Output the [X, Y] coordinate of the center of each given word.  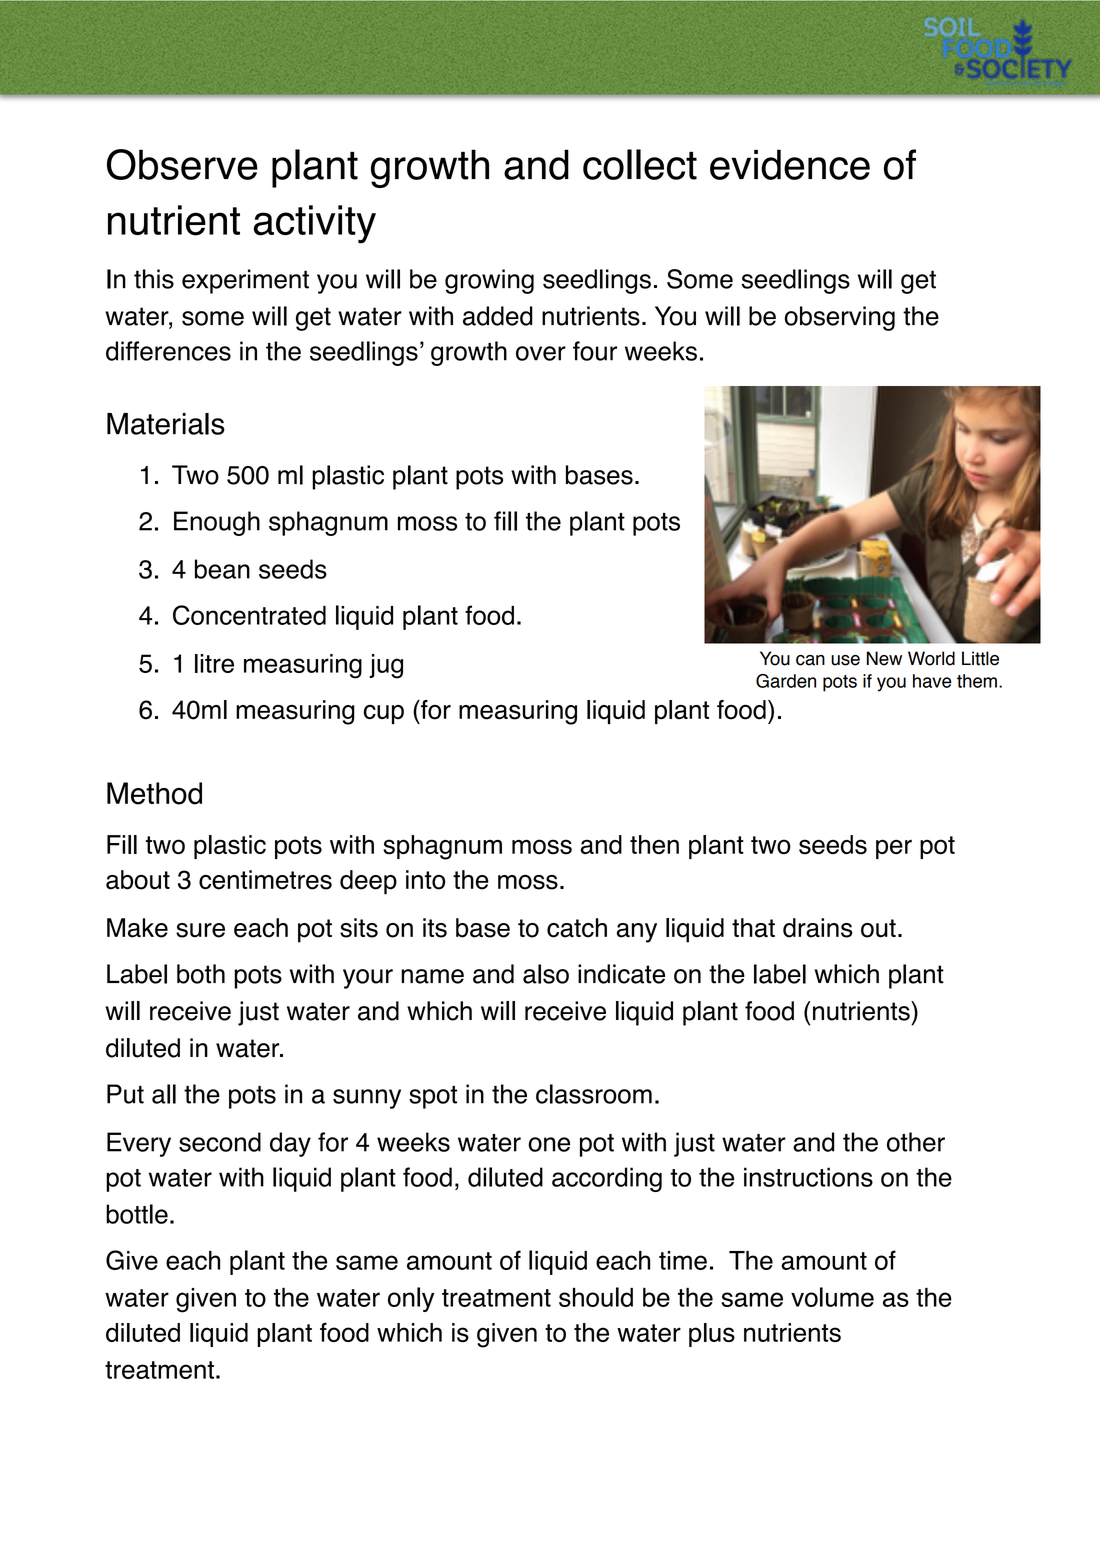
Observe [182, 164]
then [654, 844]
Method [154, 793]
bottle [137, 1214]
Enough [217, 523]
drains [818, 928]
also [546, 974]
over [541, 353]
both [201, 974]
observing [840, 318]
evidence [790, 164]
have [932, 681]
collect [640, 164]
